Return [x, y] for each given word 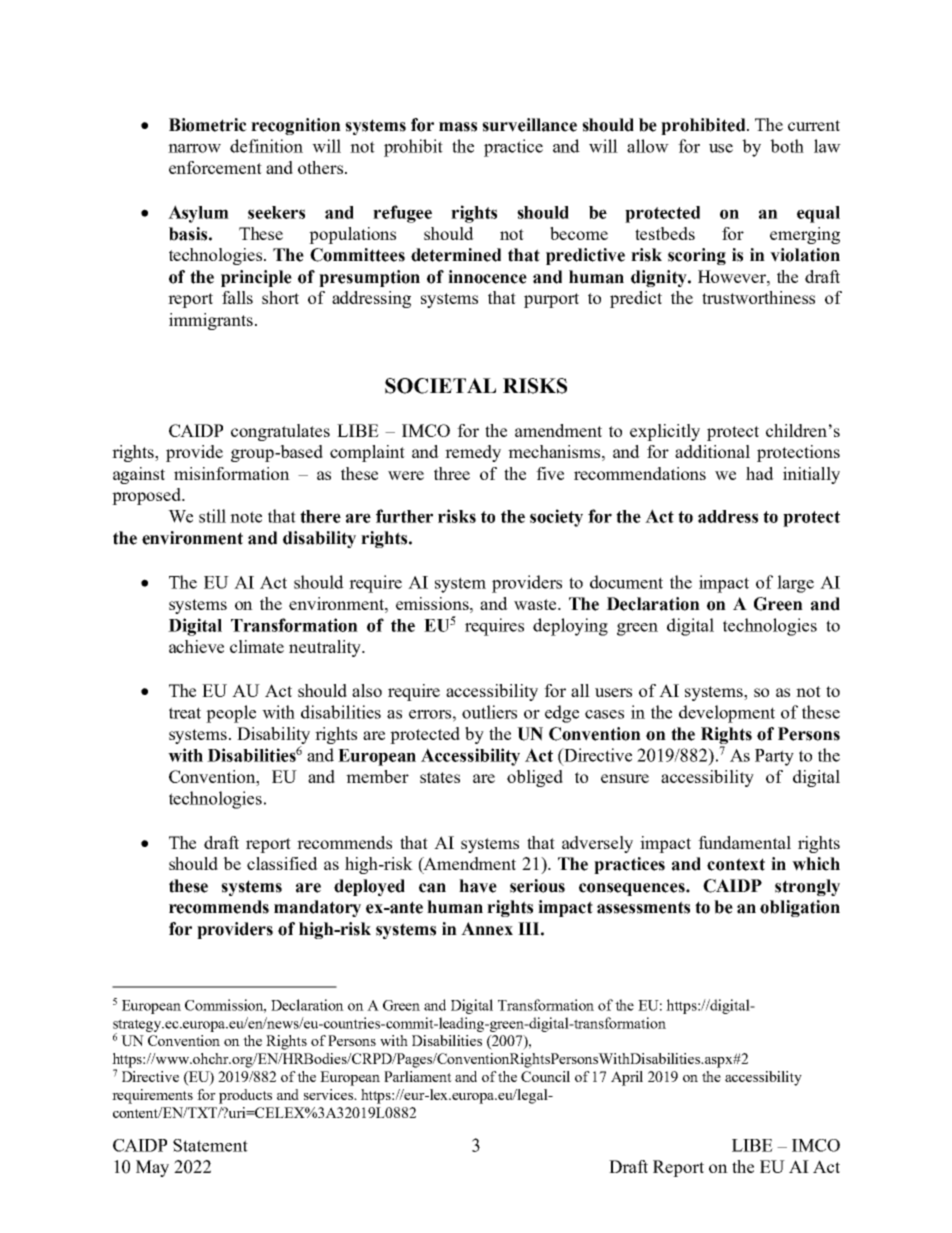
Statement [210, 1145]
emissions [433, 603]
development [727, 714]
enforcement [215, 167]
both [787, 146]
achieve [196, 646]
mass [458, 127]
